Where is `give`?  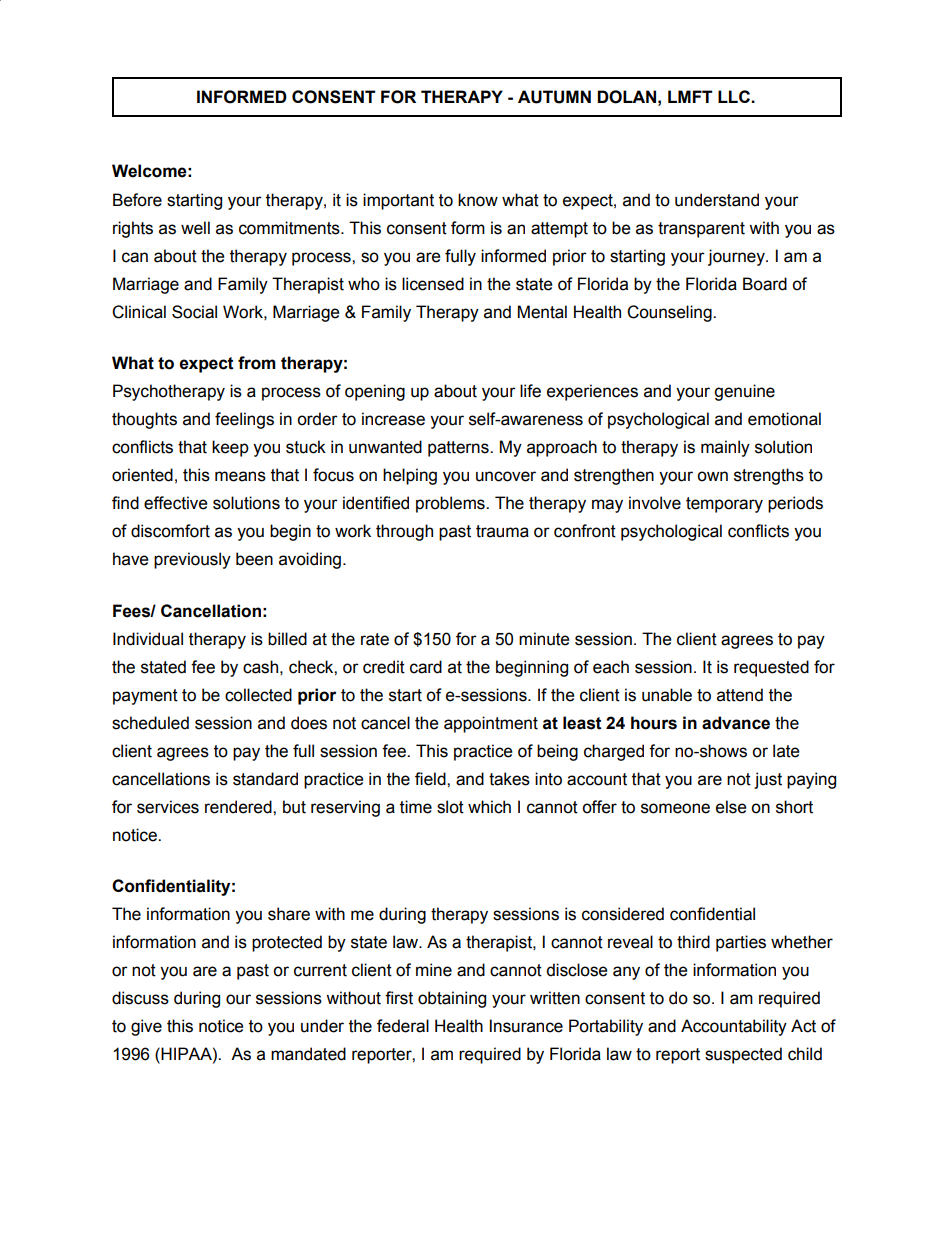
give is located at coordinates (146, 1027).
